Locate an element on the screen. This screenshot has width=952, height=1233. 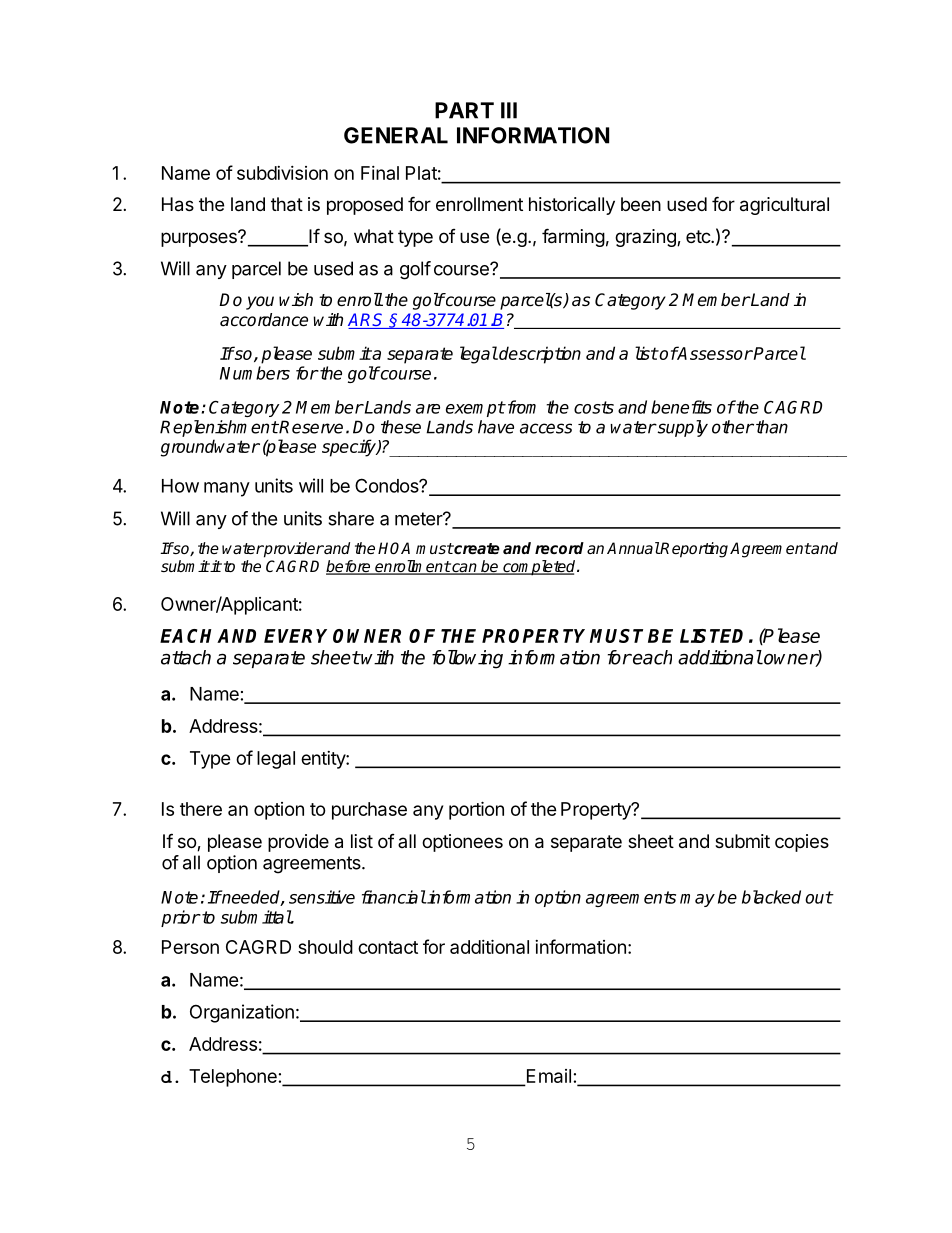
copies is located at coordinates (802, 843).
